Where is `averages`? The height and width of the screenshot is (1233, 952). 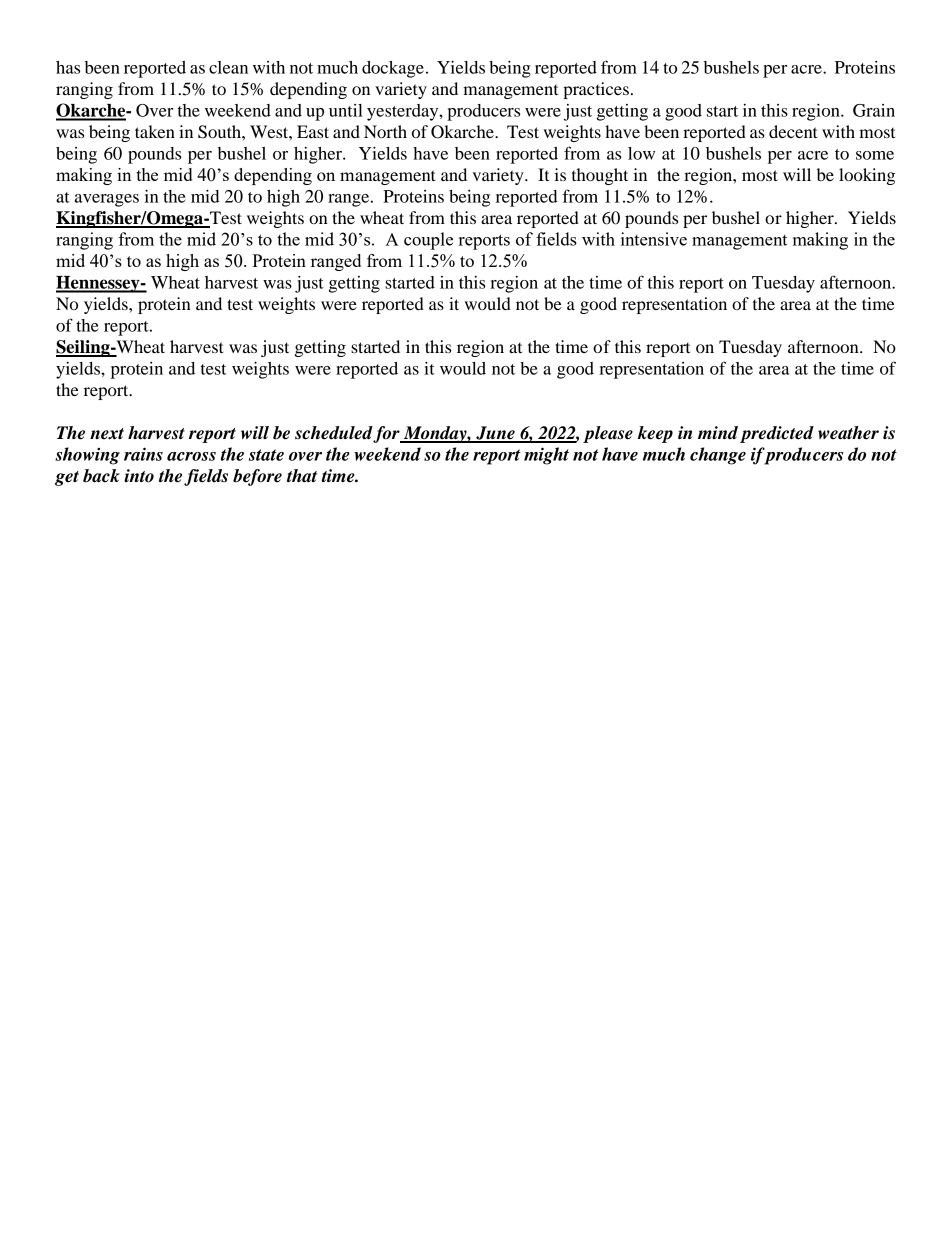
averages is located at coordinates (107, 200).
